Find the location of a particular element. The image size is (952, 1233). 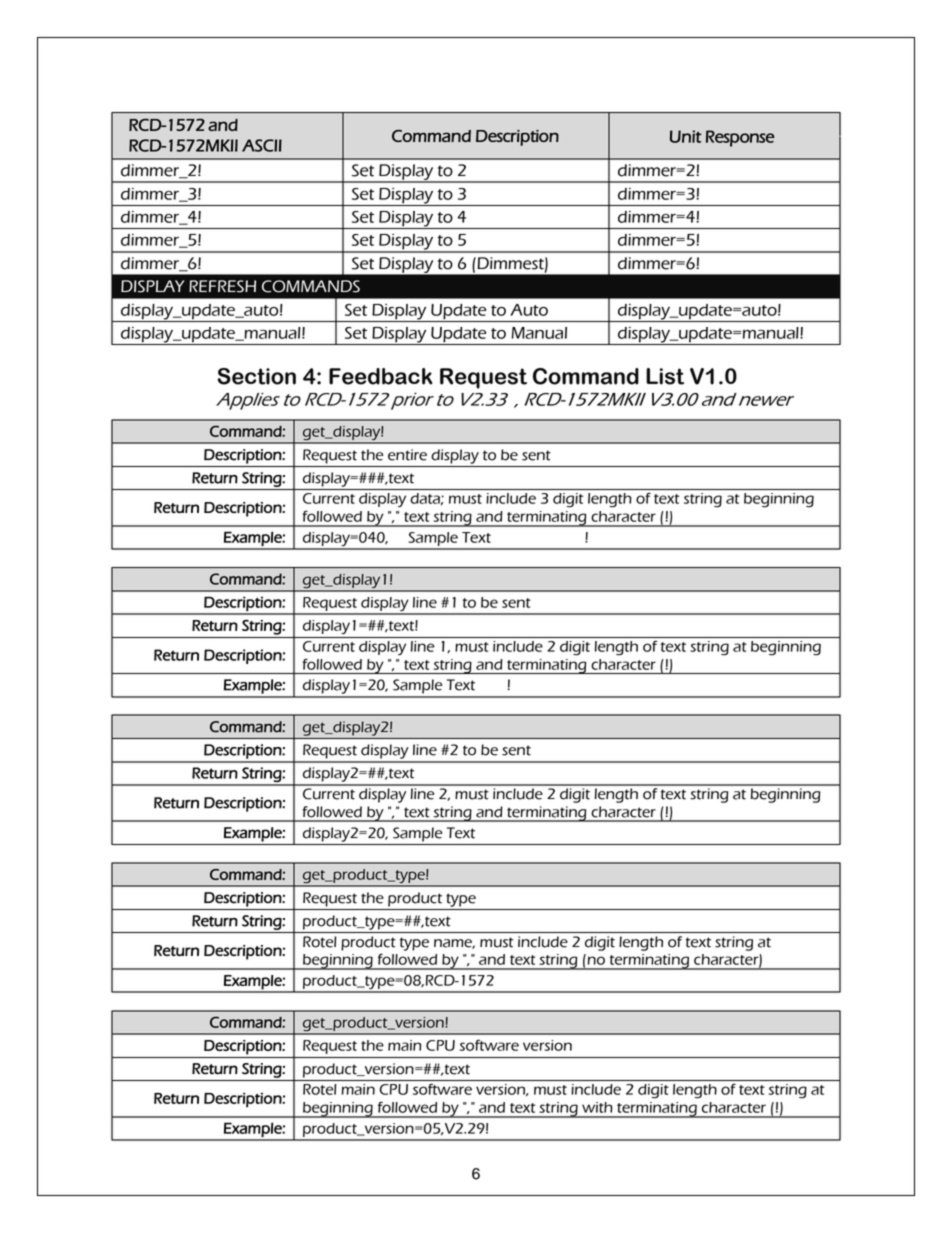

Feedback is located at coordinates (381, 376).
